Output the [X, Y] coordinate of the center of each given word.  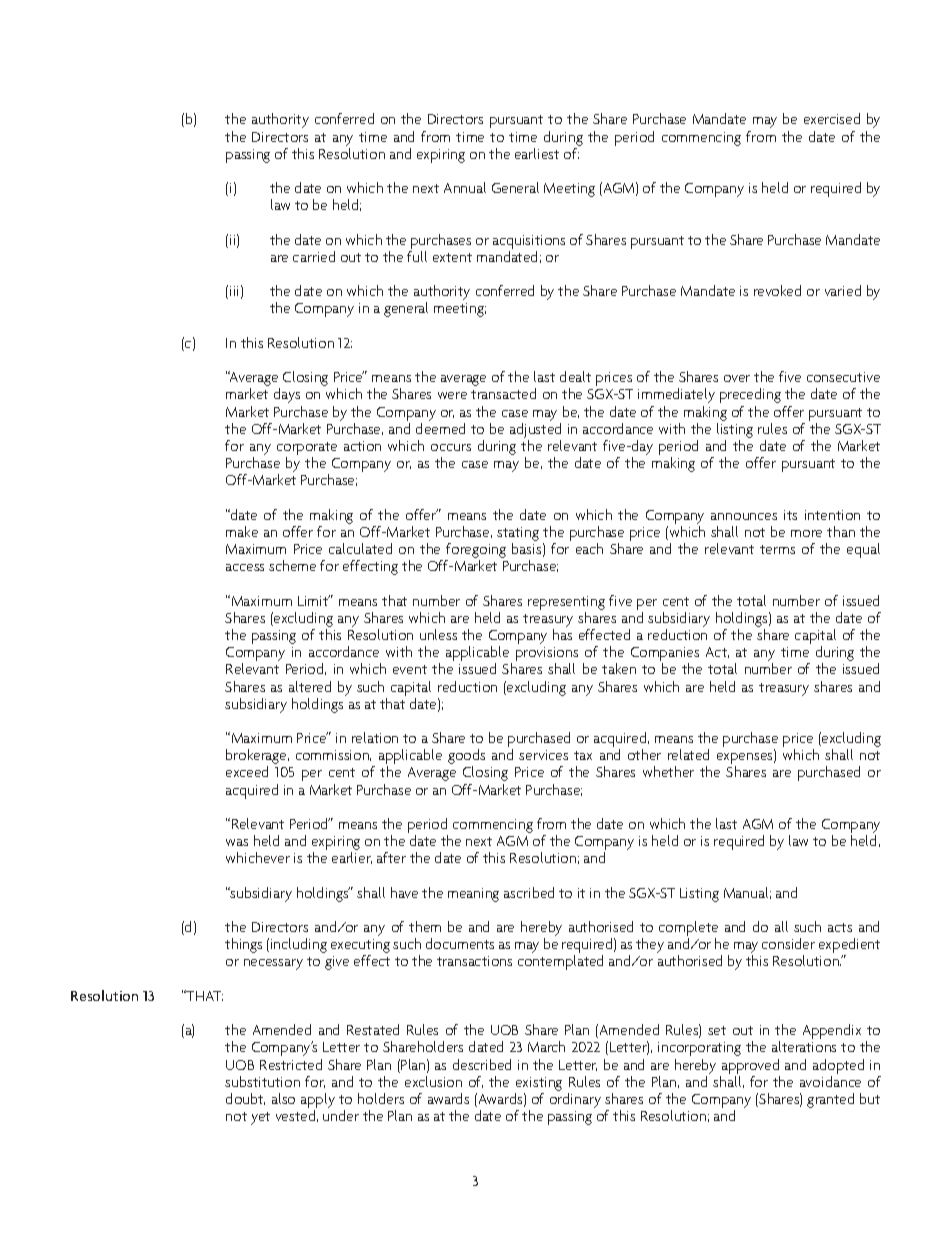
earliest [537, 153]
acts [840, 927]
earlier [352, 858]
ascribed [529, 892]
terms [777, 549]
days [287, 395]
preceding [750, 395]
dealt [575, 376]
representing [566, 603]
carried [314, 256]
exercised [832, 118]
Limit [314, 600]
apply [318, 1102]
